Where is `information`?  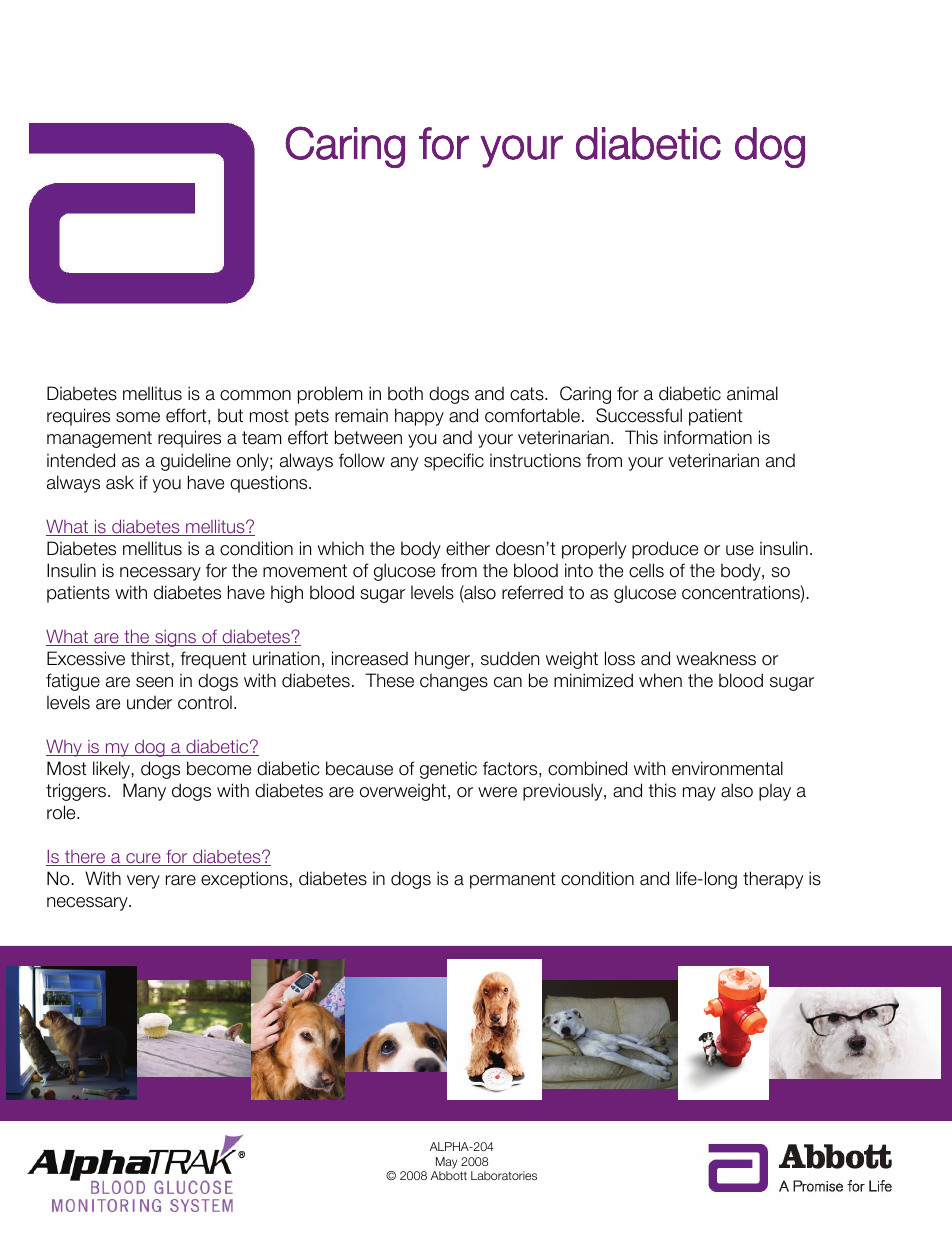 information is located at coordinates (708, 437).
